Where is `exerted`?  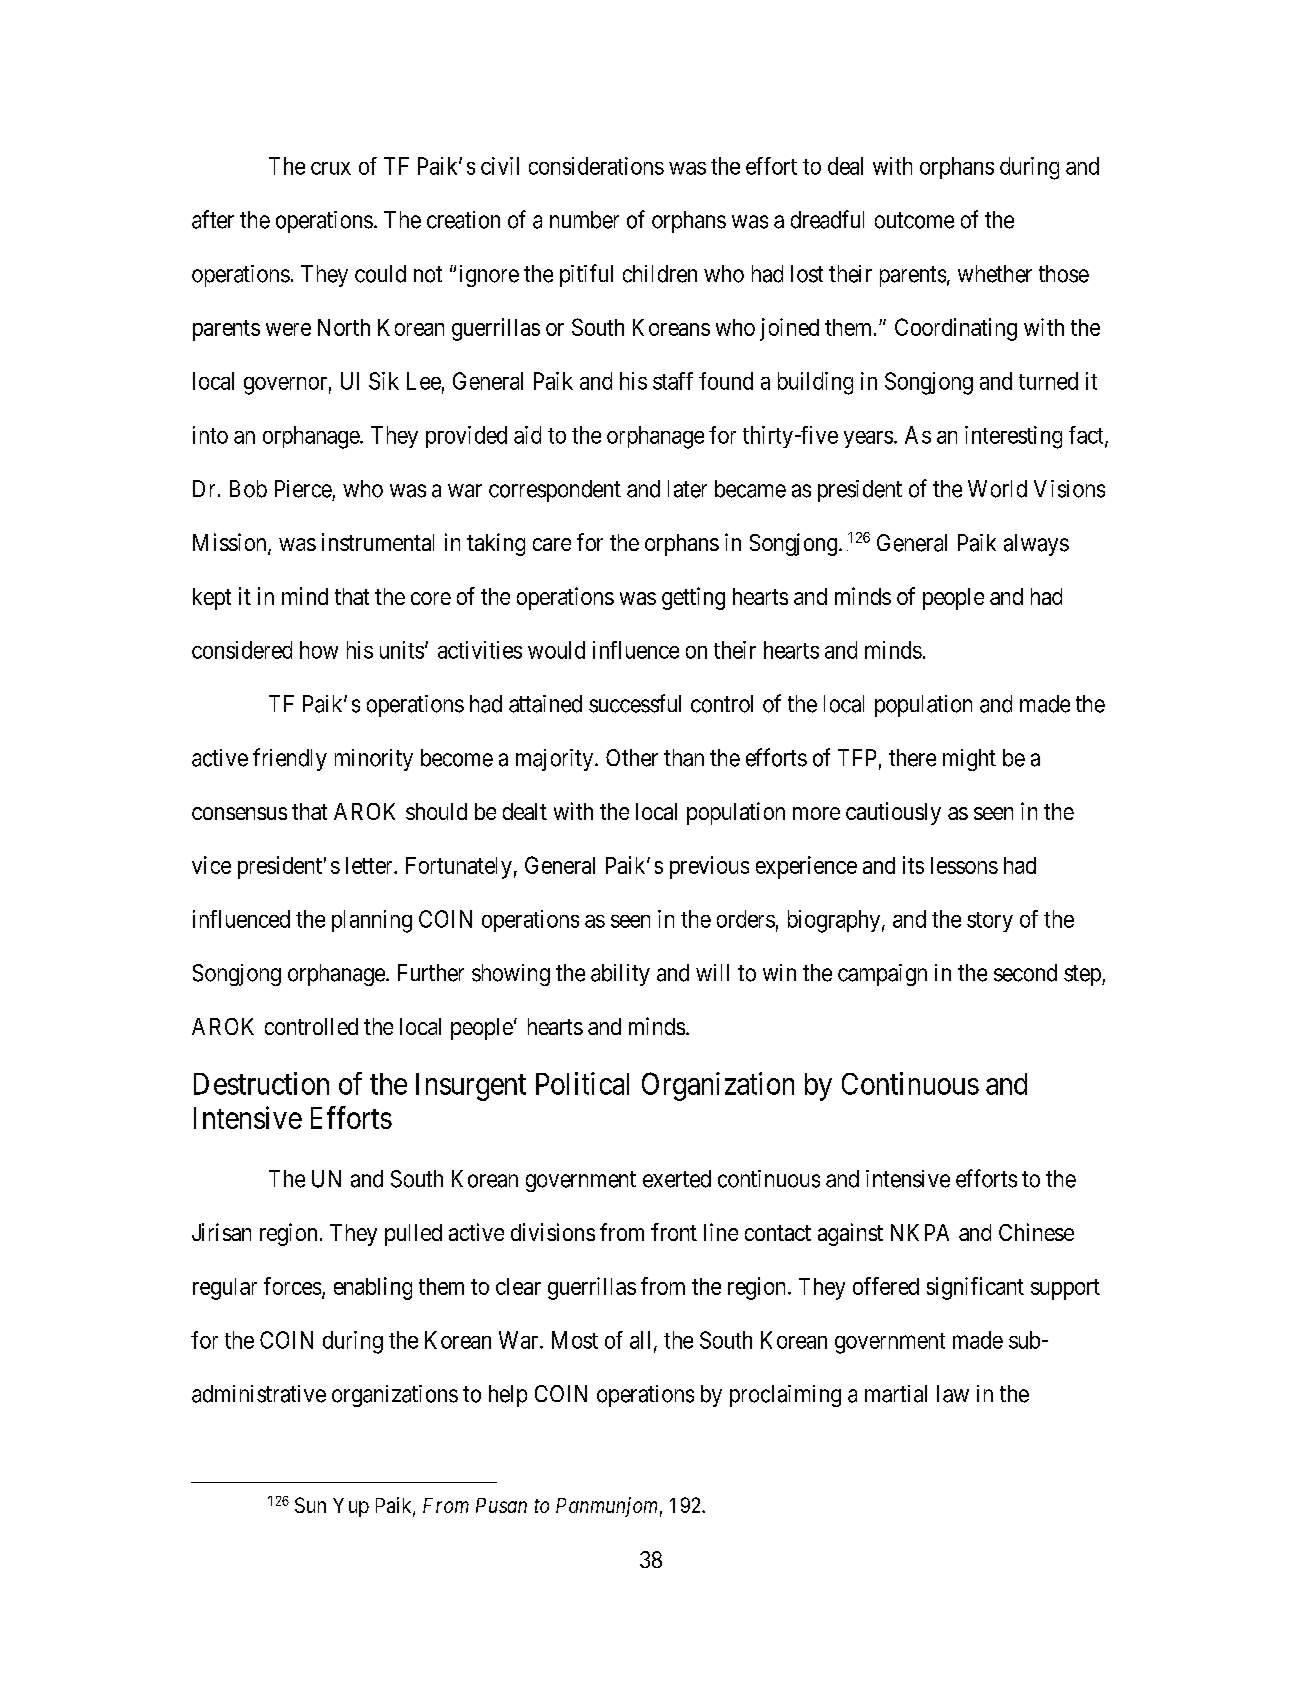 exerted is located at coordinates (677, 1179).
